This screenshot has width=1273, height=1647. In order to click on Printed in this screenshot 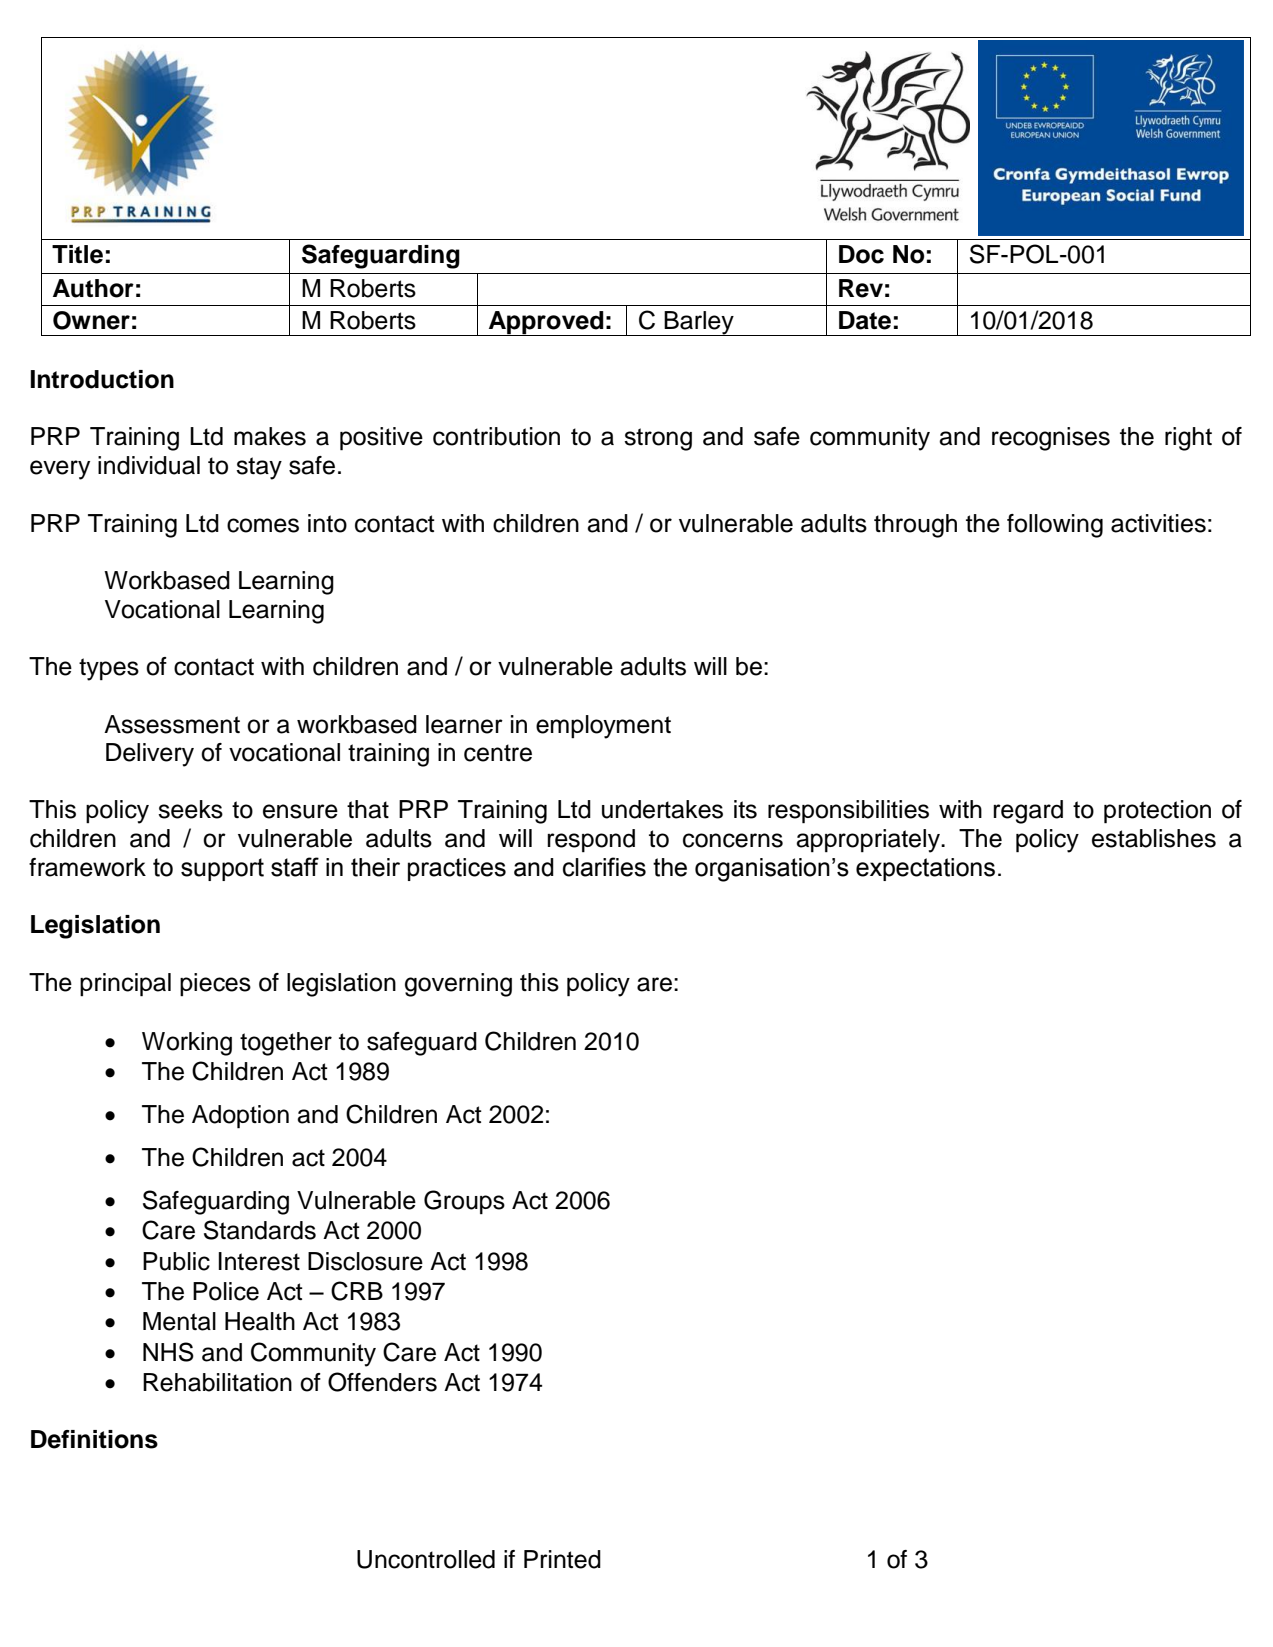, I will do `click(562, 1559)`.
